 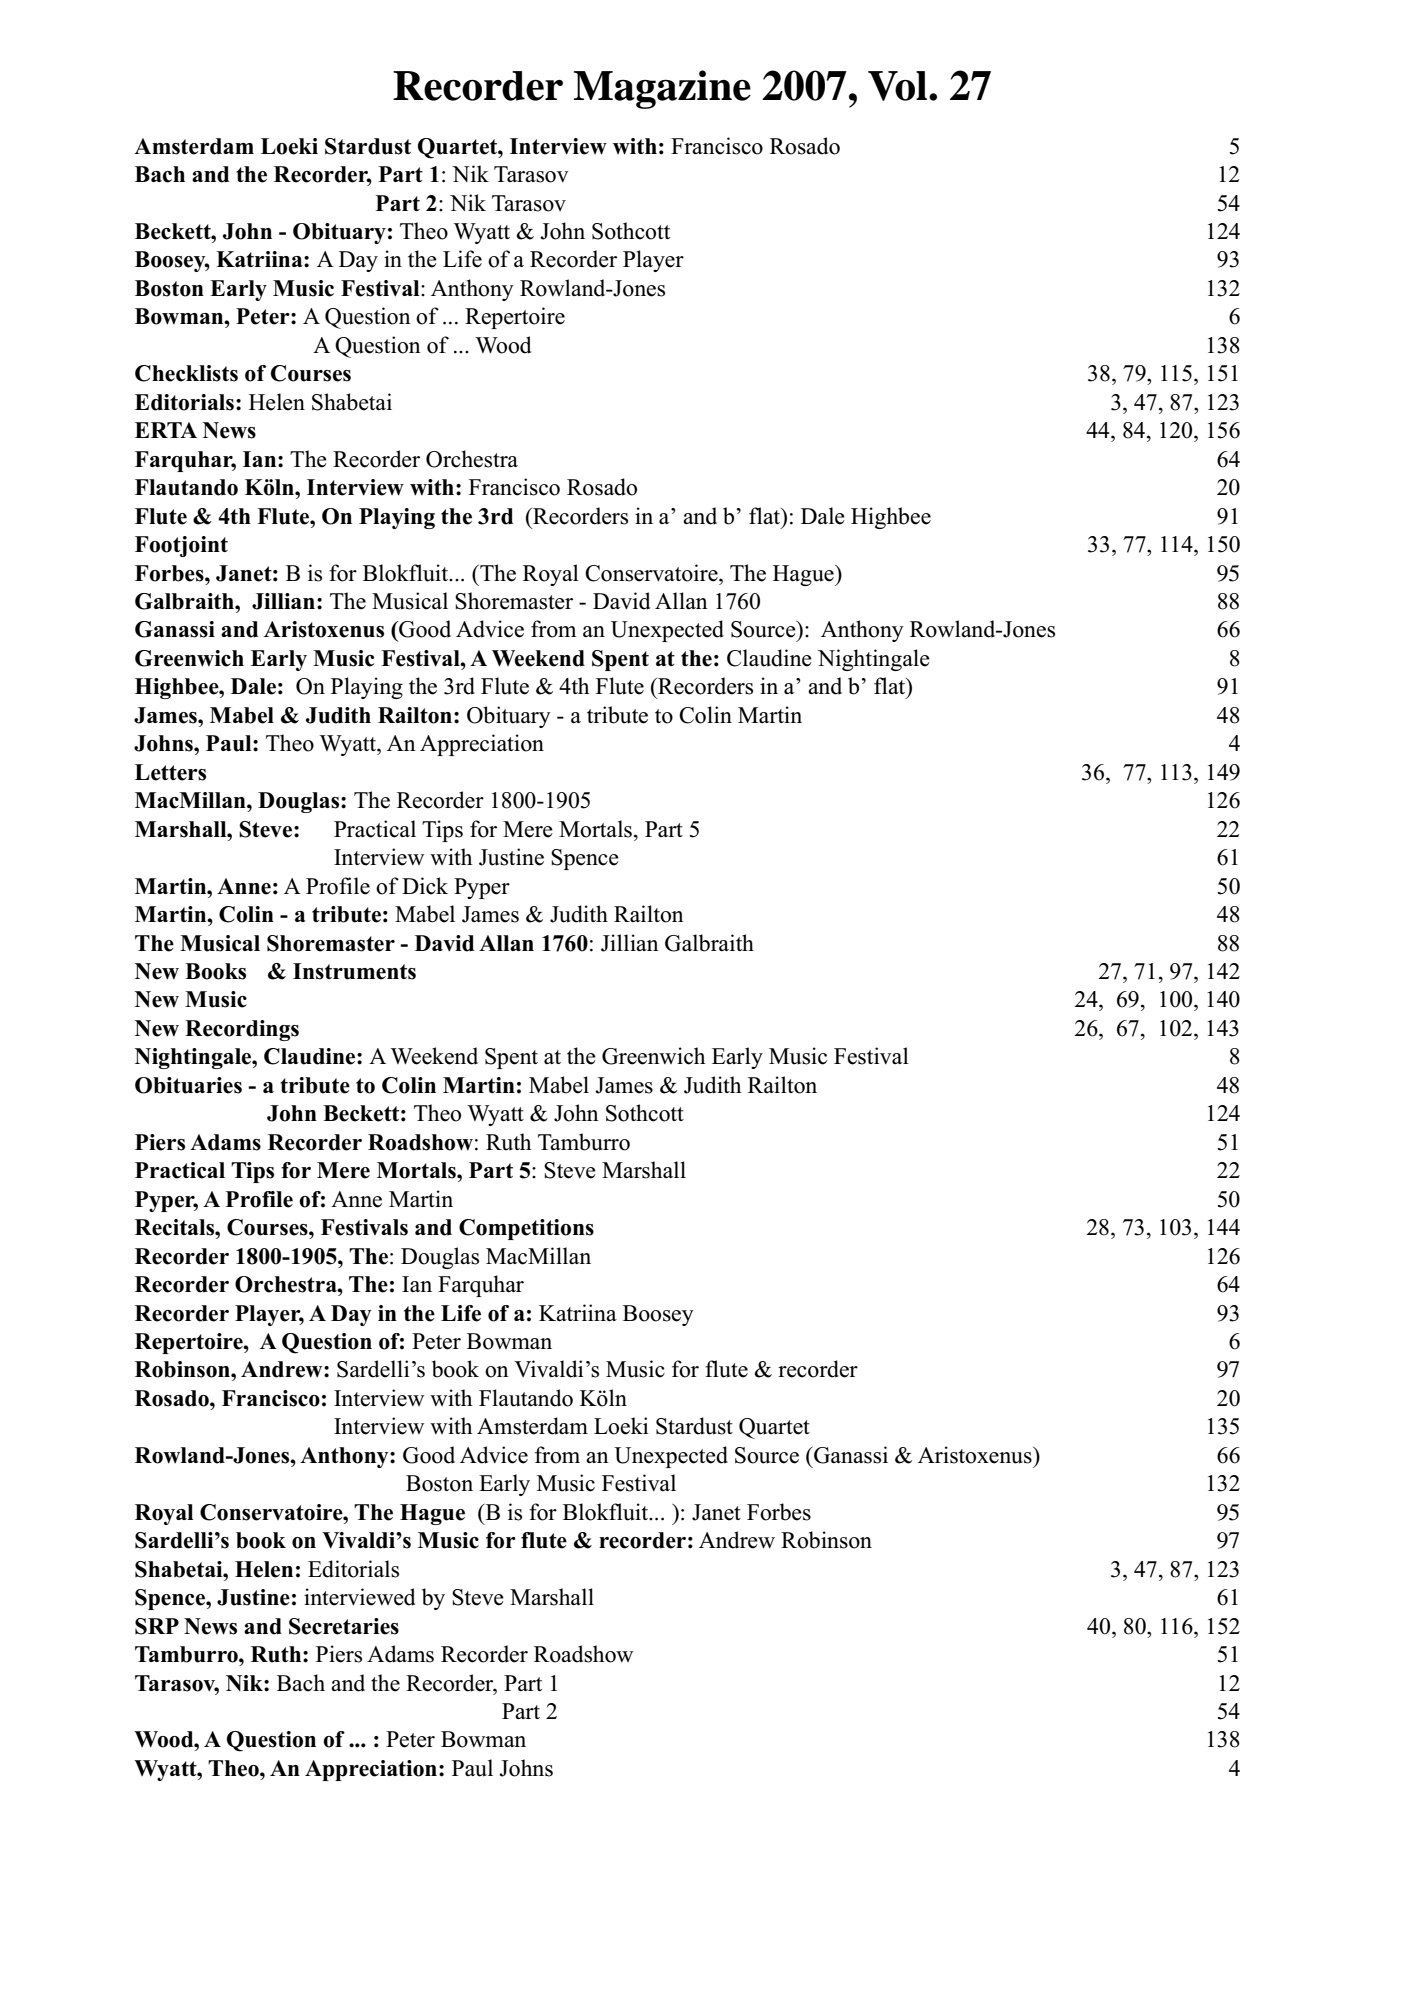 What do you see at coordinates (662, 89) in the screenshot?
I see `Magazine` at bounding box center [662, 89].
